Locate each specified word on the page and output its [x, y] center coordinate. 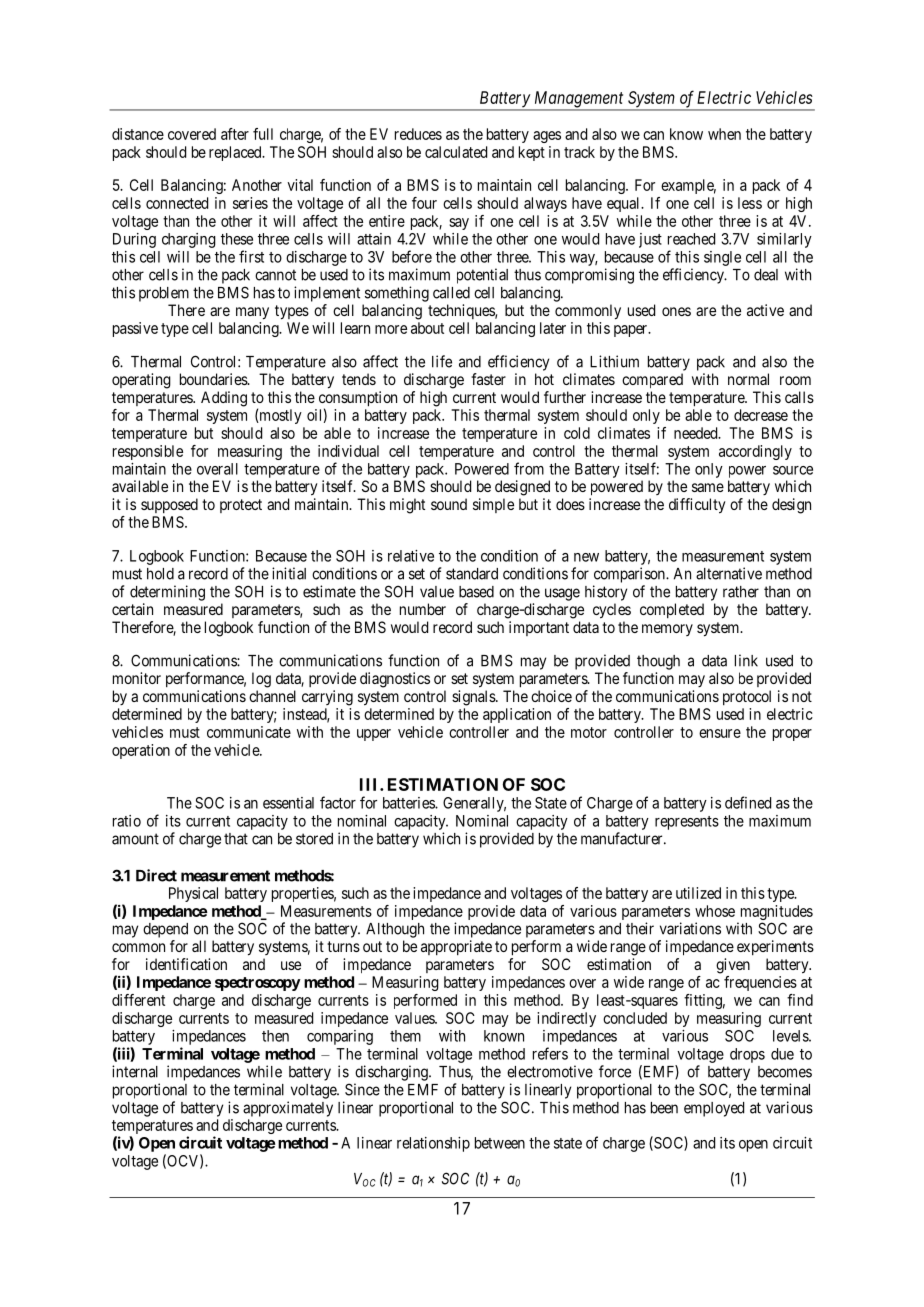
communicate [249, 732]
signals [474, 698]
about [427, 328]
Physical [193, 894]
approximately [288, 1109]
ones [676, 311]
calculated [456, 152]
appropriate [456, 947]
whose [715, 911]
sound [449, 504]
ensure [720, 733]
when [724, 134]
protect [241, 506]
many [252, 313]
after [235, 134]
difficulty [697, 506]
